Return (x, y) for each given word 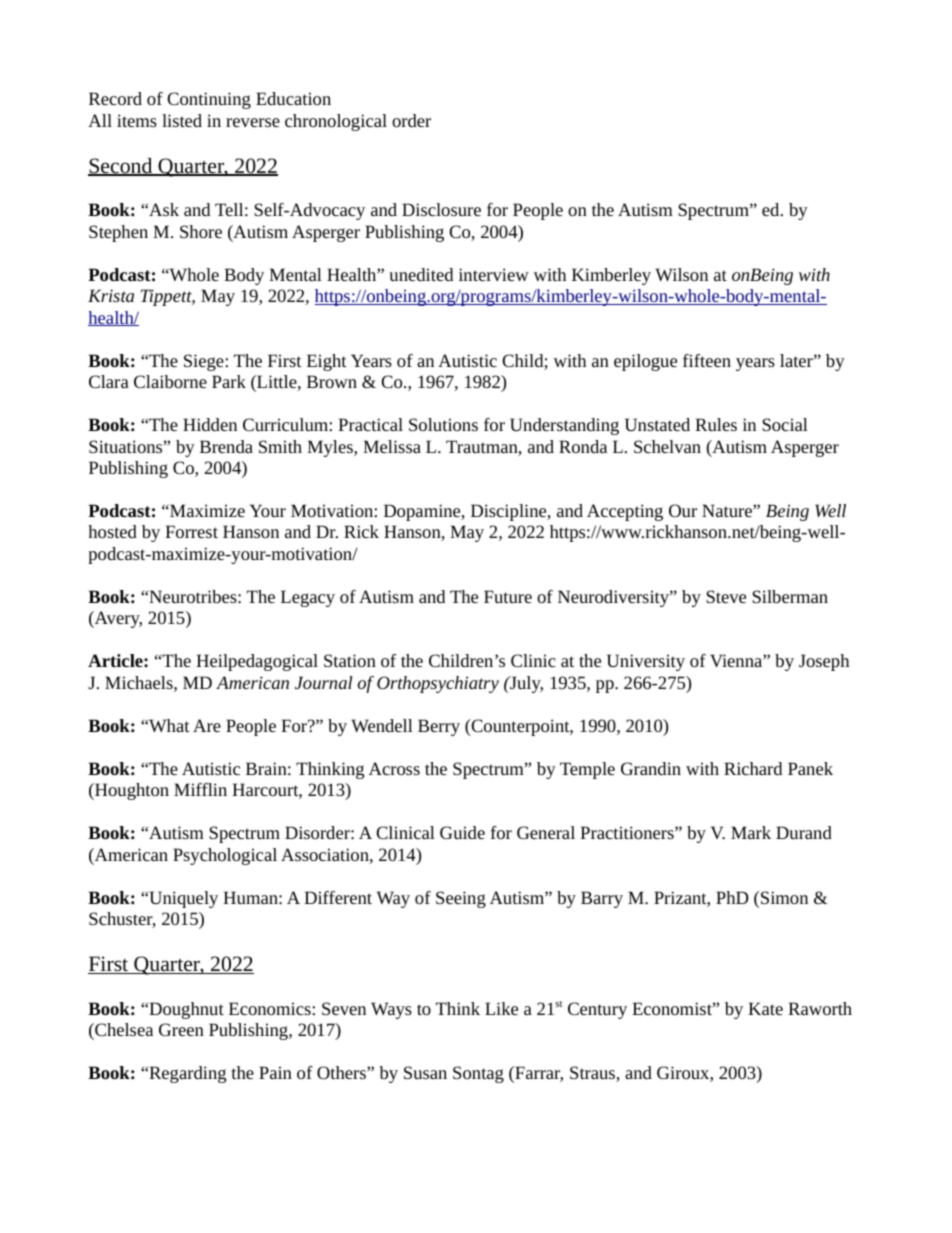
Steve (726, 596)
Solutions (443, 424)
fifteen (707, 360)
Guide (462, 832)
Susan (425, 1072)
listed (182, 120)
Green (181, 1029)
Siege (205, 362)
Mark (751, 832)
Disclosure (441, 209)
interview (494, 274)
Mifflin (200, 789)
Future (508, 596)
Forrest (192, 531)
